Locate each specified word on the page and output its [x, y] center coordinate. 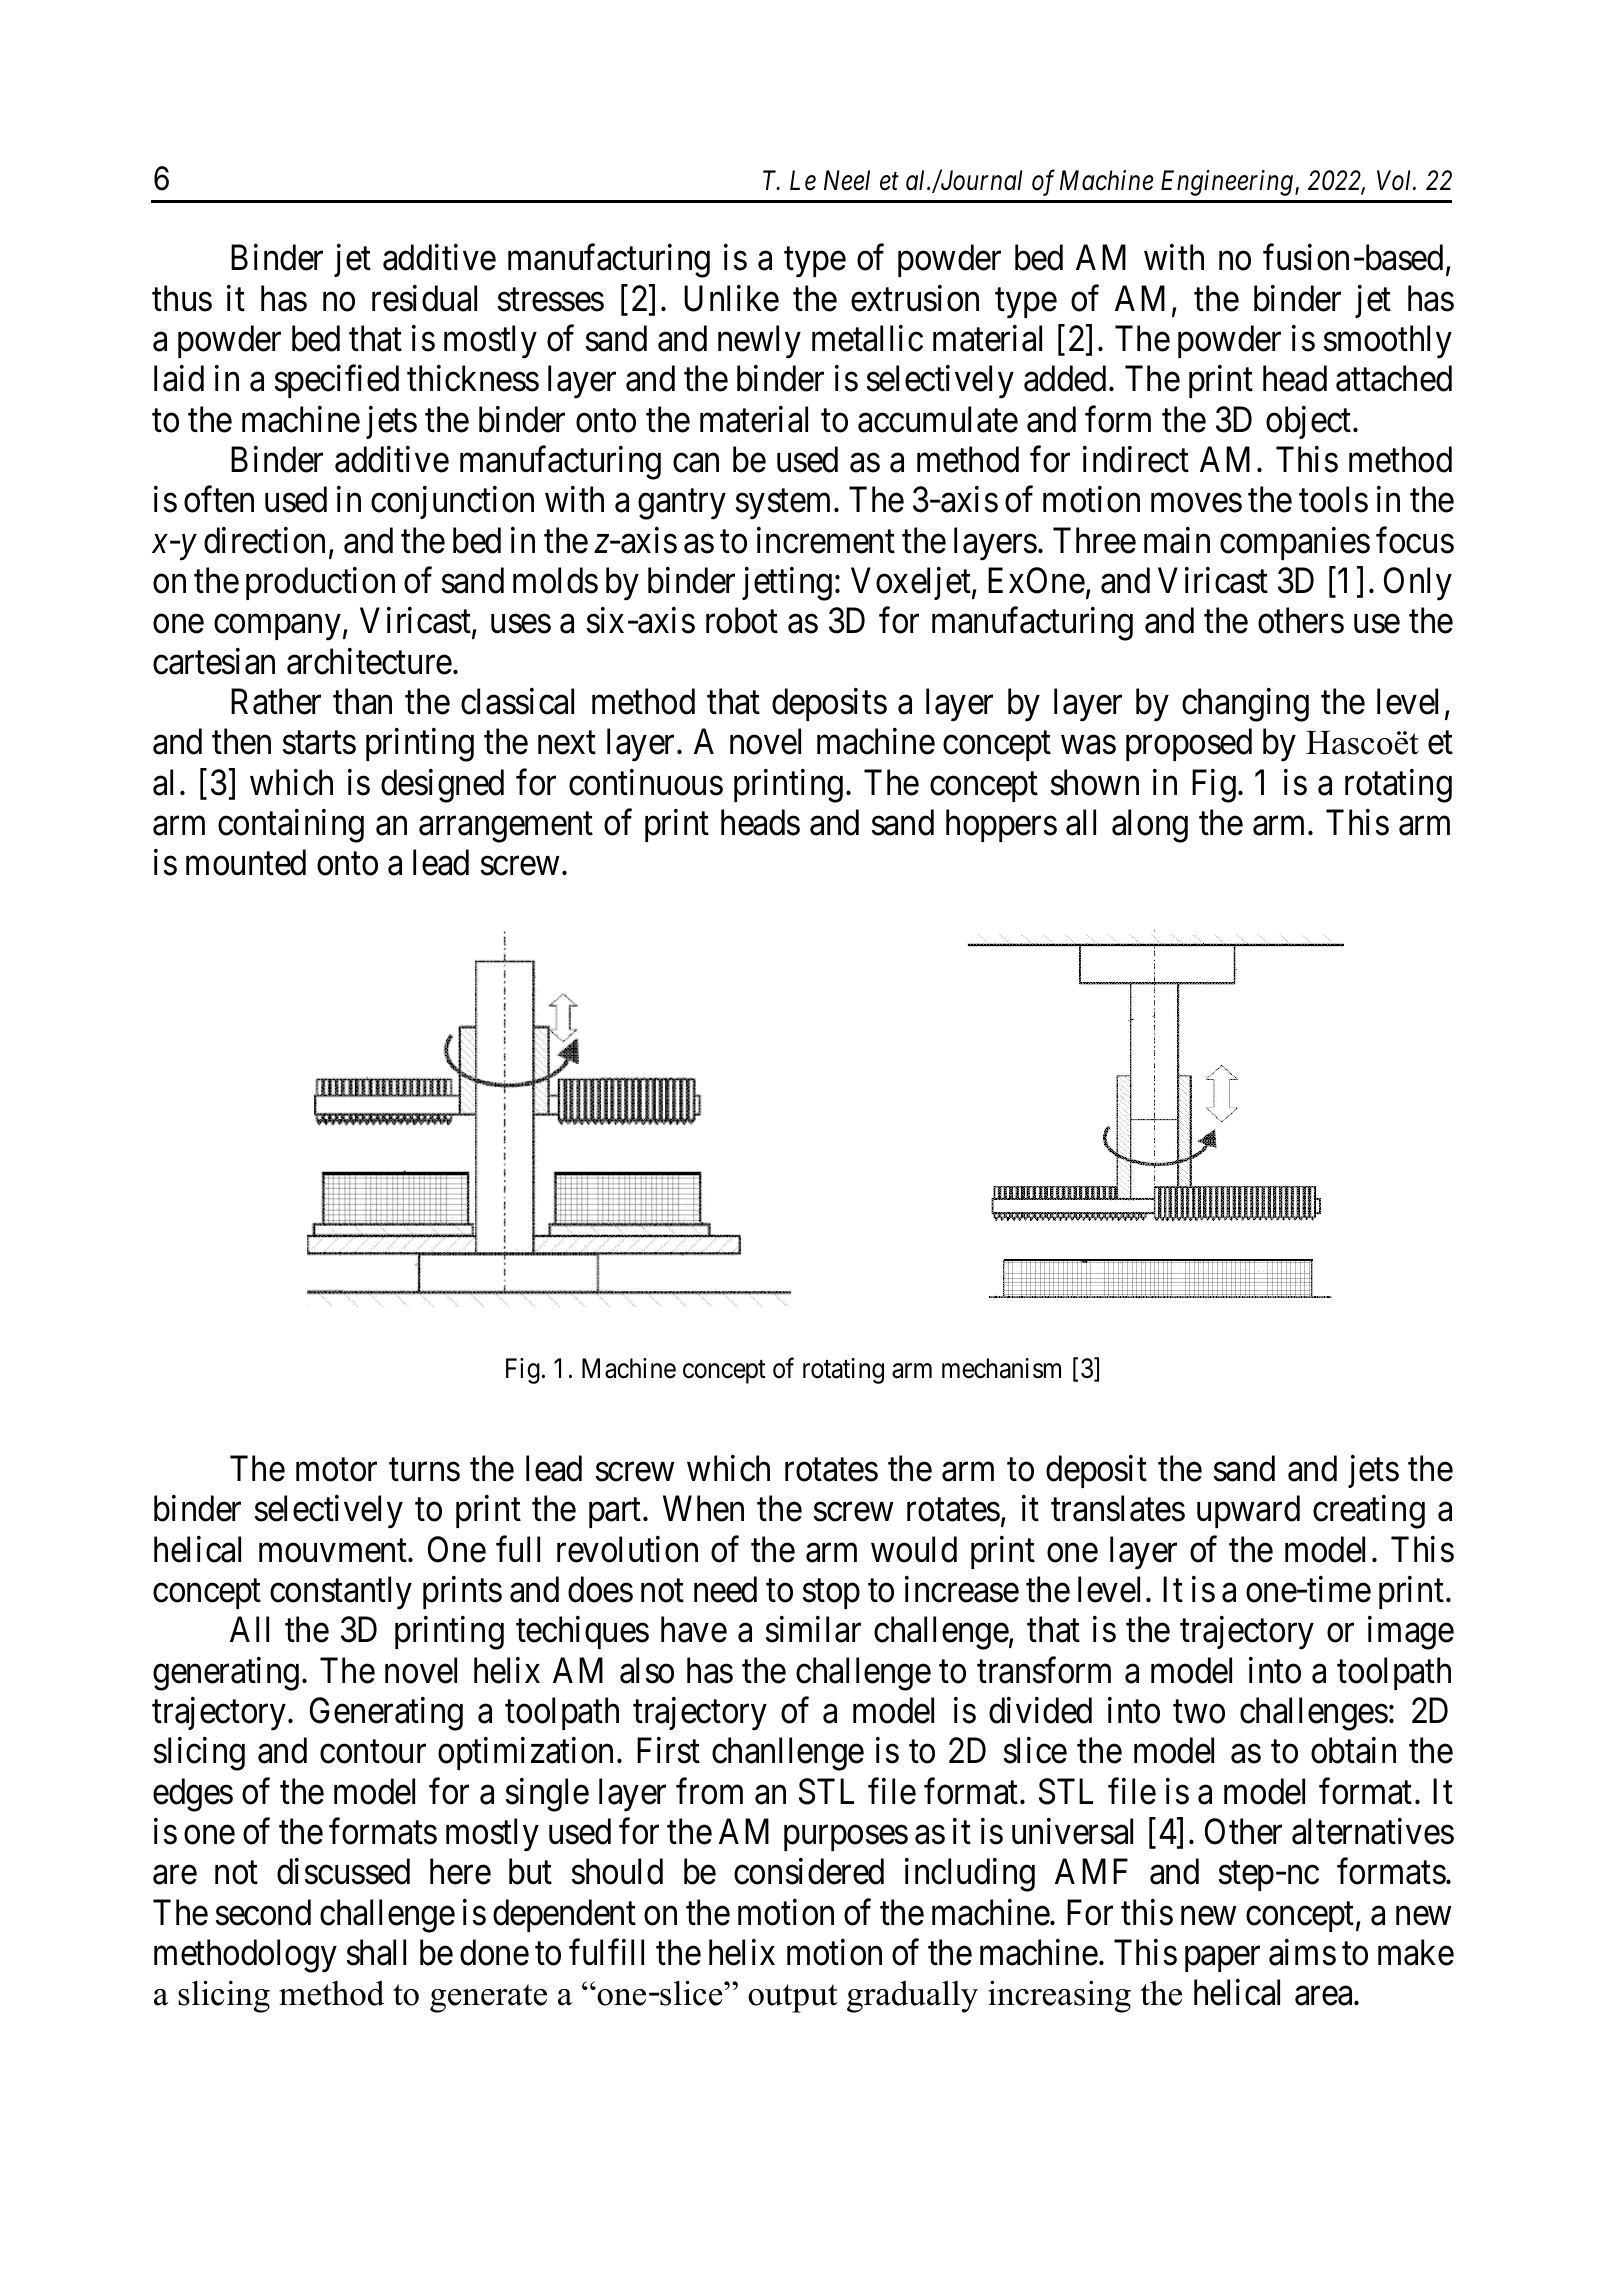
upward [1248, 1512]
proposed [1189, 744]
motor [336, 1470]
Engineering [1227, 183]
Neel [847, 180]
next [567, 743]
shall [376, 1952]
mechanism [1001, 1368]
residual [424, 298]
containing [291, 826]
